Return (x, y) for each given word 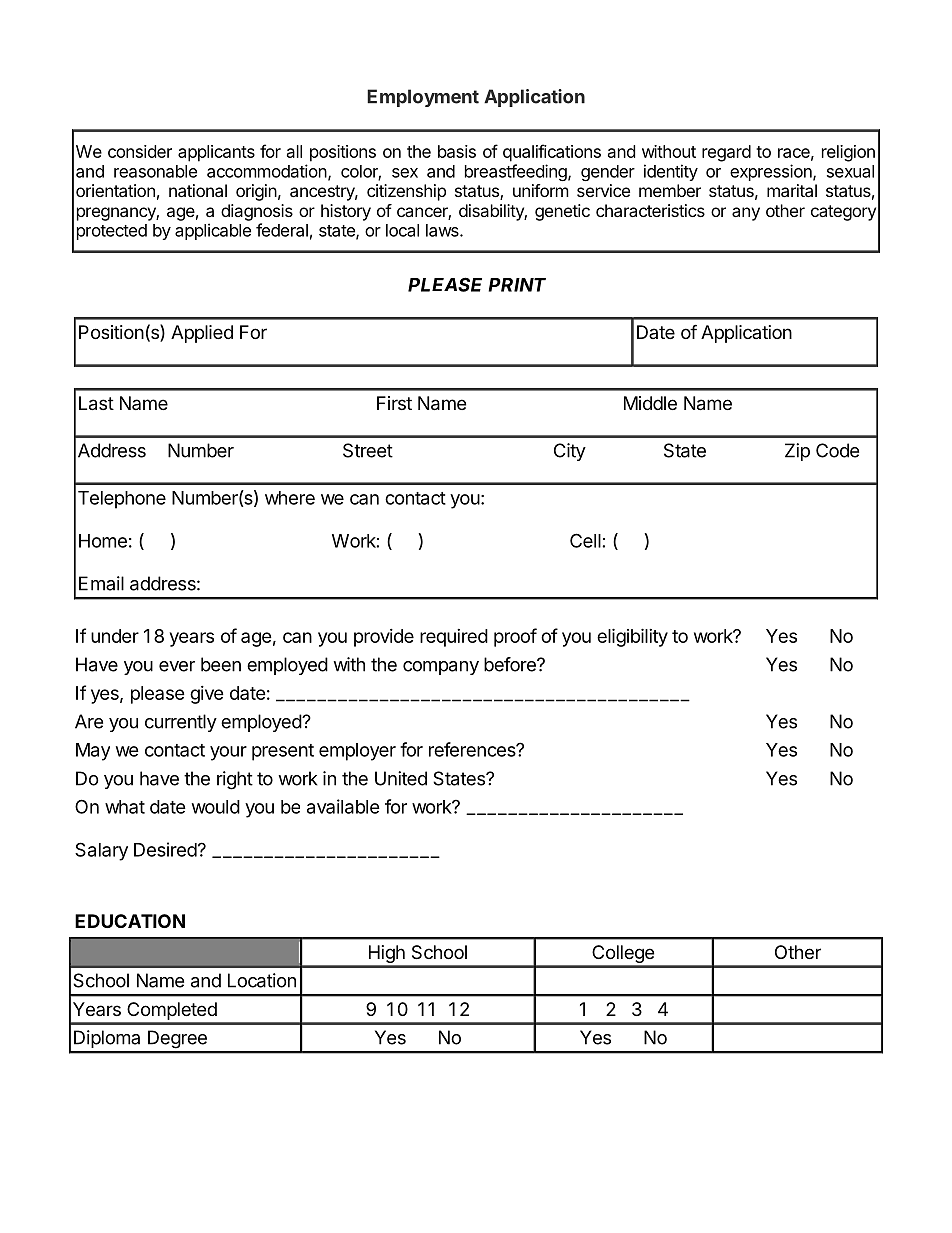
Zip (797, 452)
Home (103, 541)
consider (140, 151)
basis (457, 151)
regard (726, 153)
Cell (585, 540)
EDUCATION (130, 921)
